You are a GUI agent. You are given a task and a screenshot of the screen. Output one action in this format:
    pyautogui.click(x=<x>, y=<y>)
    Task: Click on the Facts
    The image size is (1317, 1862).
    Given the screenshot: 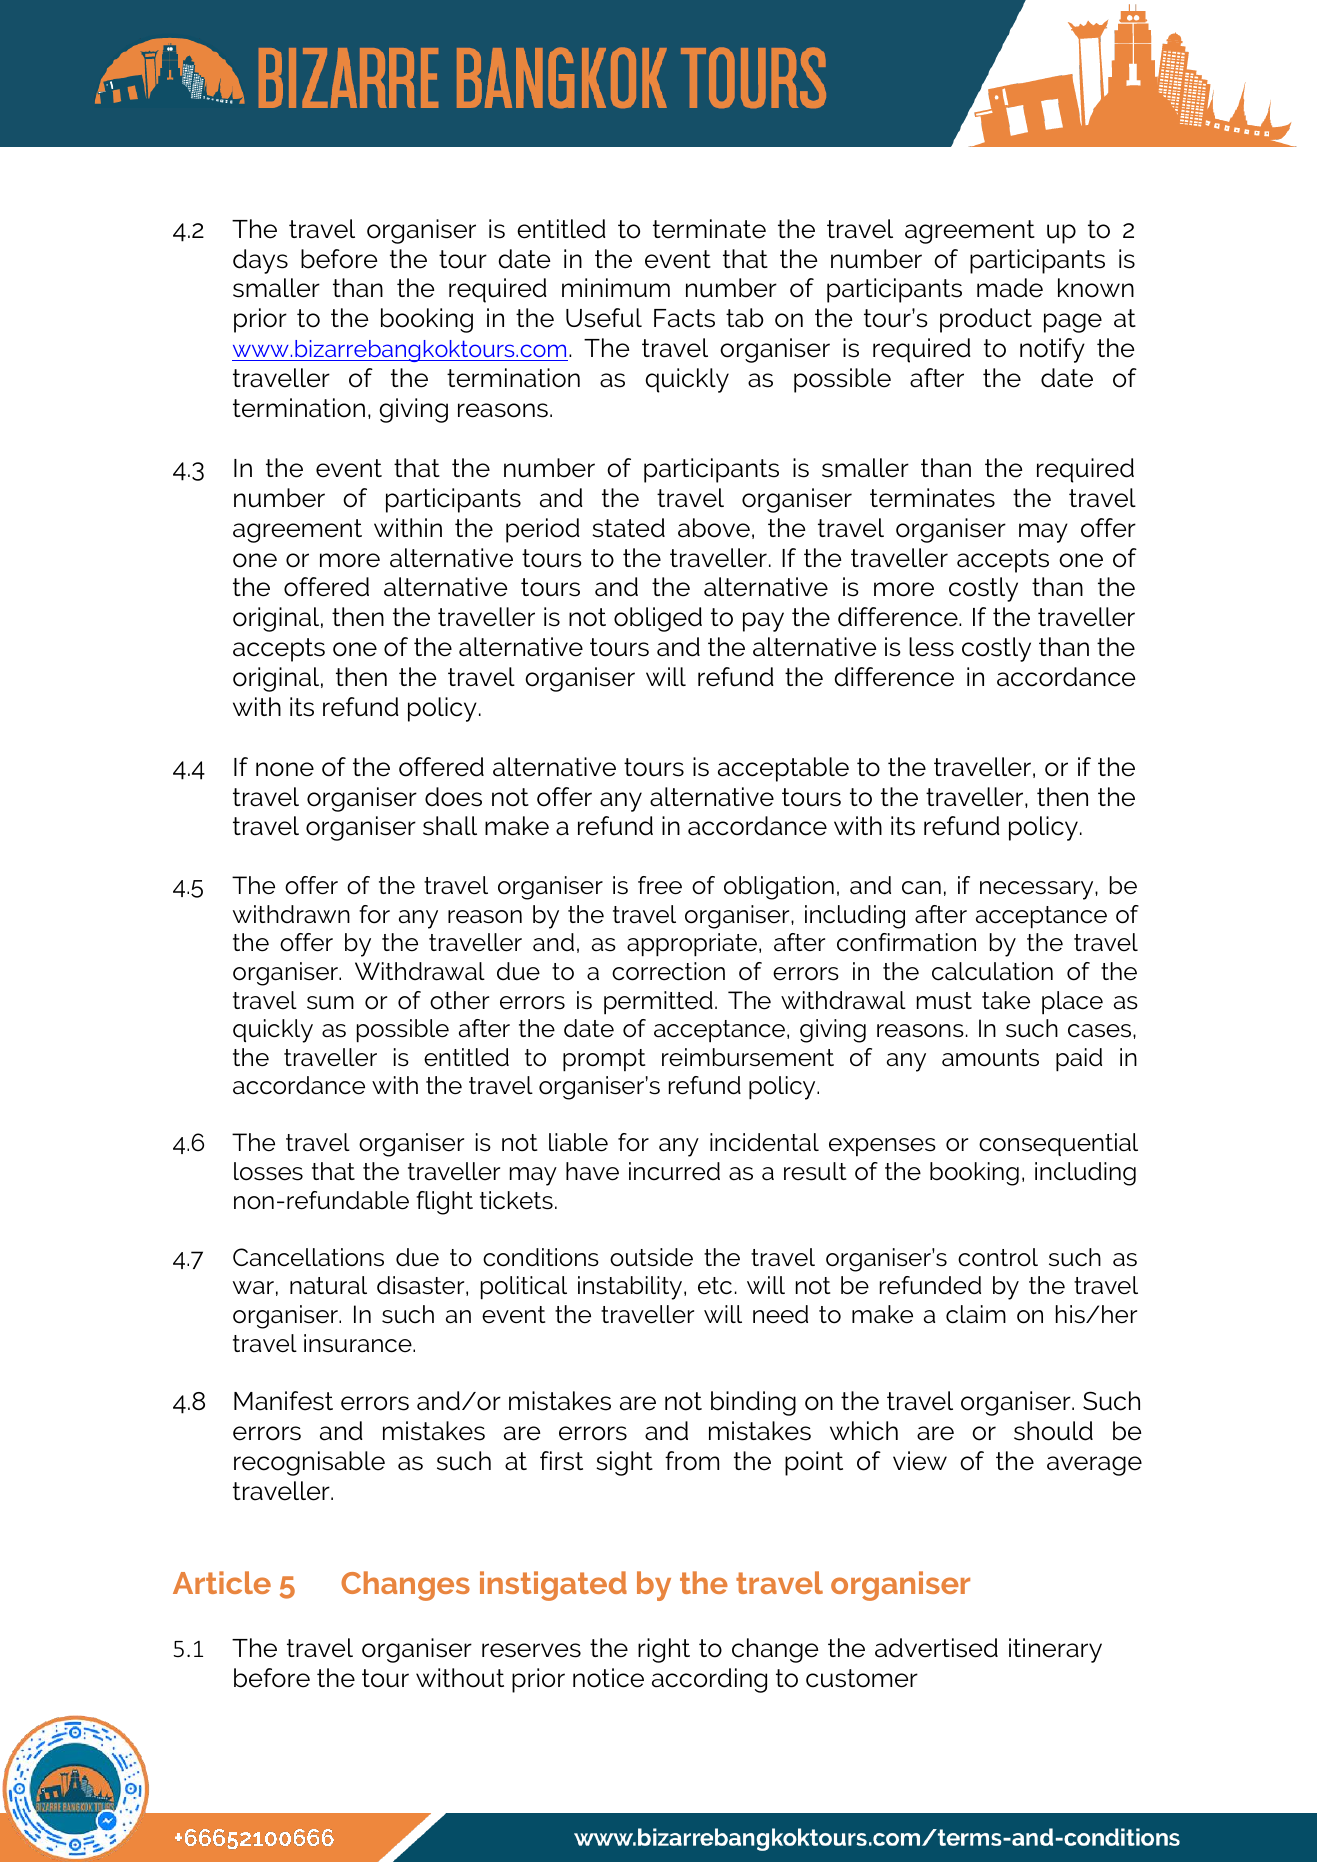 What is the action you would take?
    pyautogui.click(x=684, y=318)
